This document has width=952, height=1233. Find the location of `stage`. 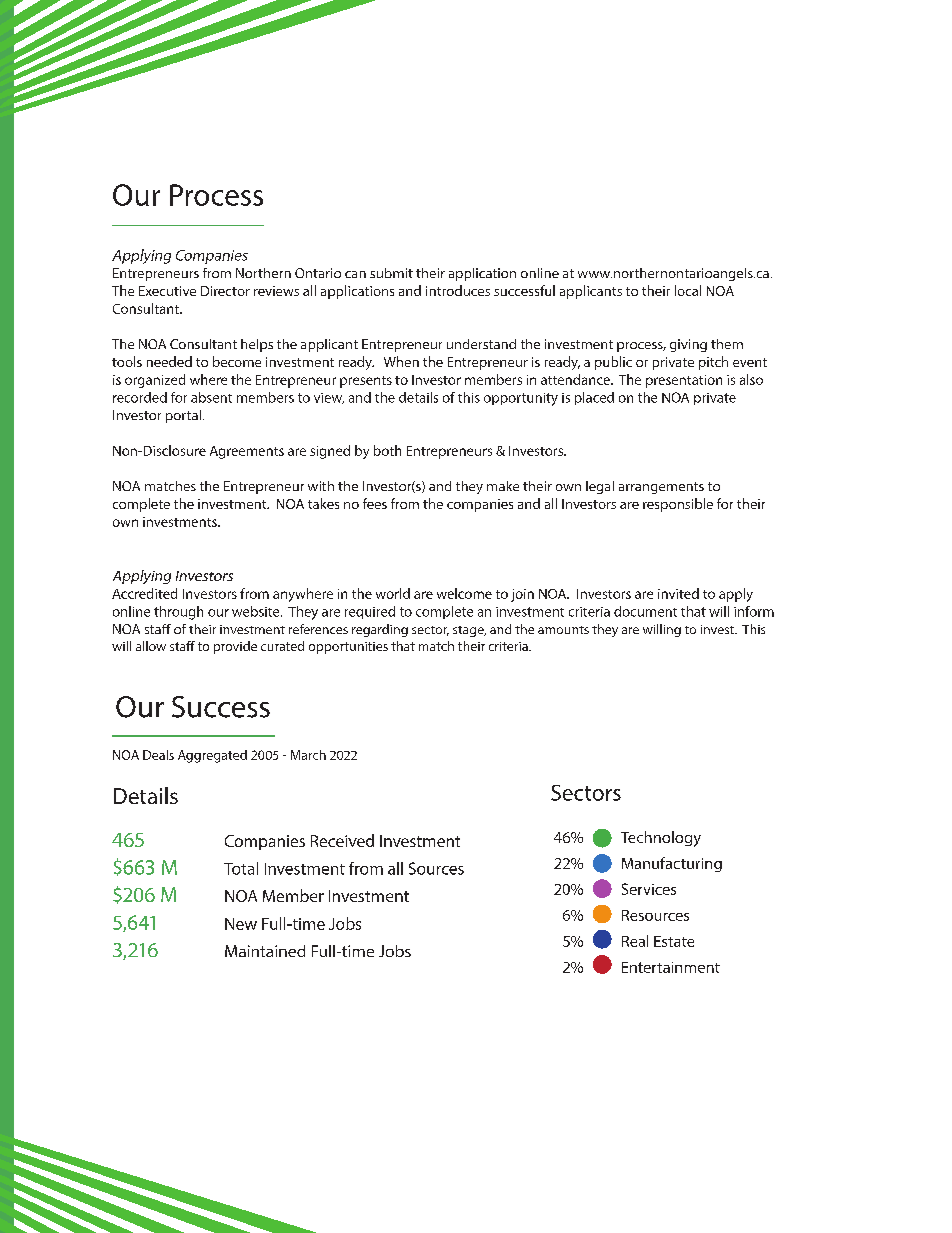

stage is located at coordinates (469, 631).
